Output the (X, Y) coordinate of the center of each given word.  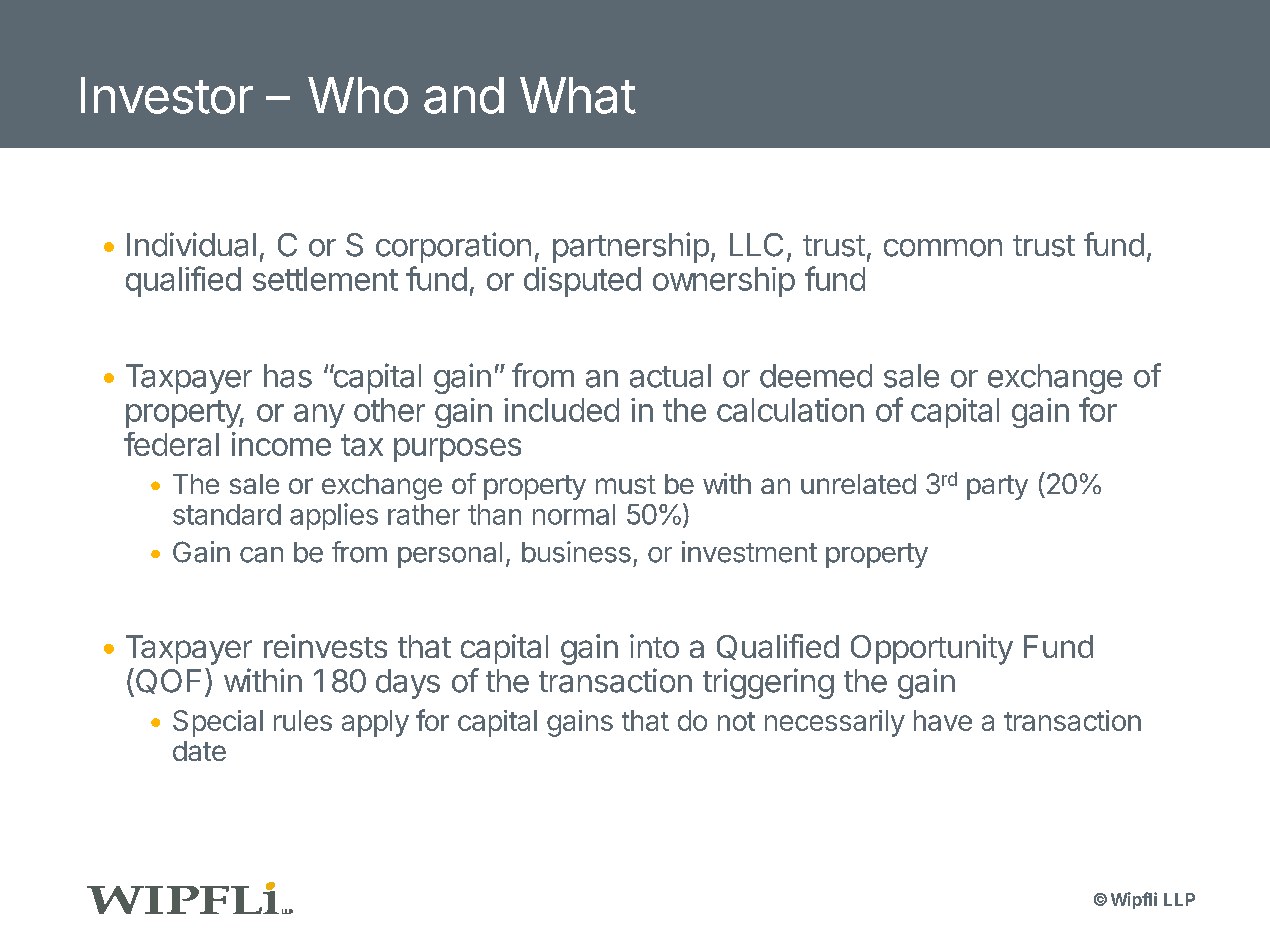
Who (358, 95)
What (578, 95)
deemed (816, 376)
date (199, 751)
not (736, 721)
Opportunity (932, 649)
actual (670, 376)
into (654, 646)
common (943, 248)
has (288, 376)
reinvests (325, 646)
